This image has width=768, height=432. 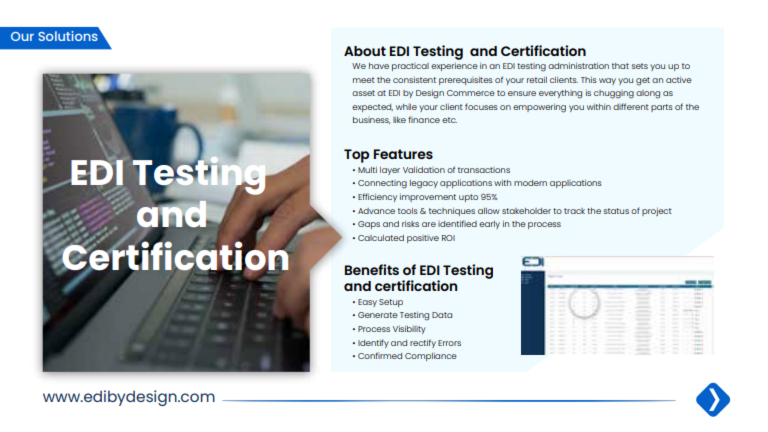 I want to click on different, so click(x=631, y=106).
